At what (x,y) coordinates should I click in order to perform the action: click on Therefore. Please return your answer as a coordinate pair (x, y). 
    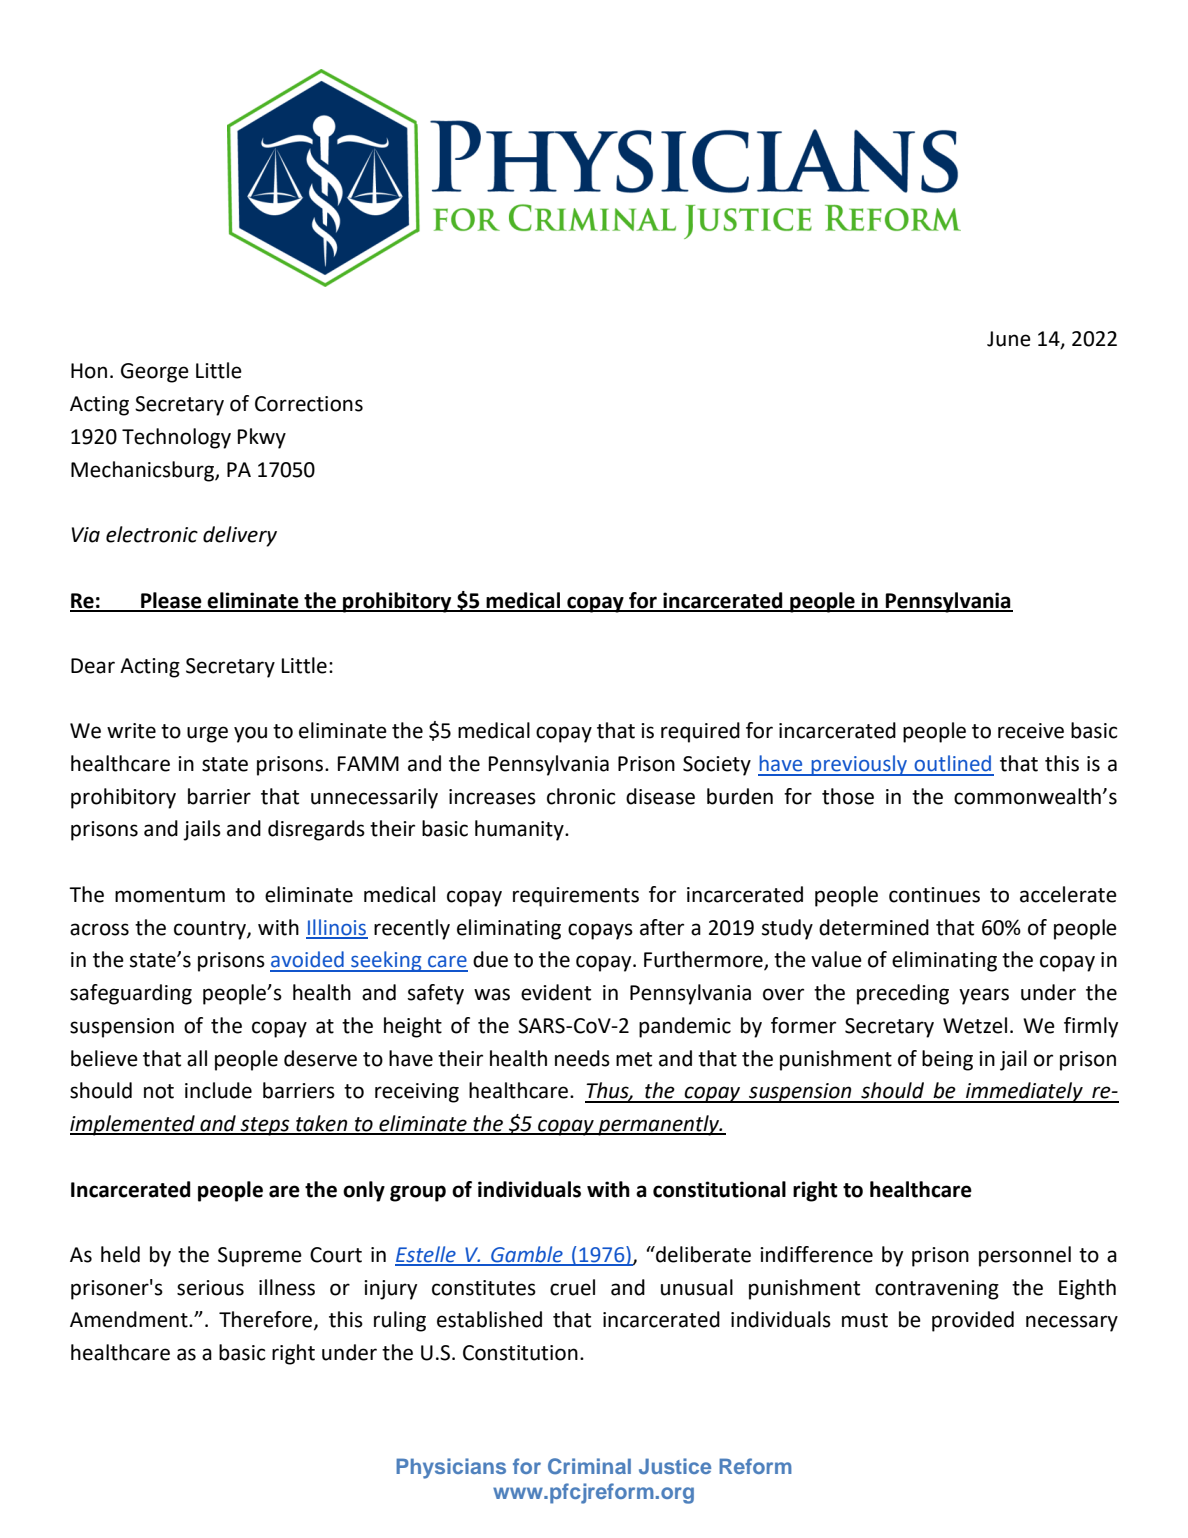
    Looking at the image, I should click on (267, 1320).
